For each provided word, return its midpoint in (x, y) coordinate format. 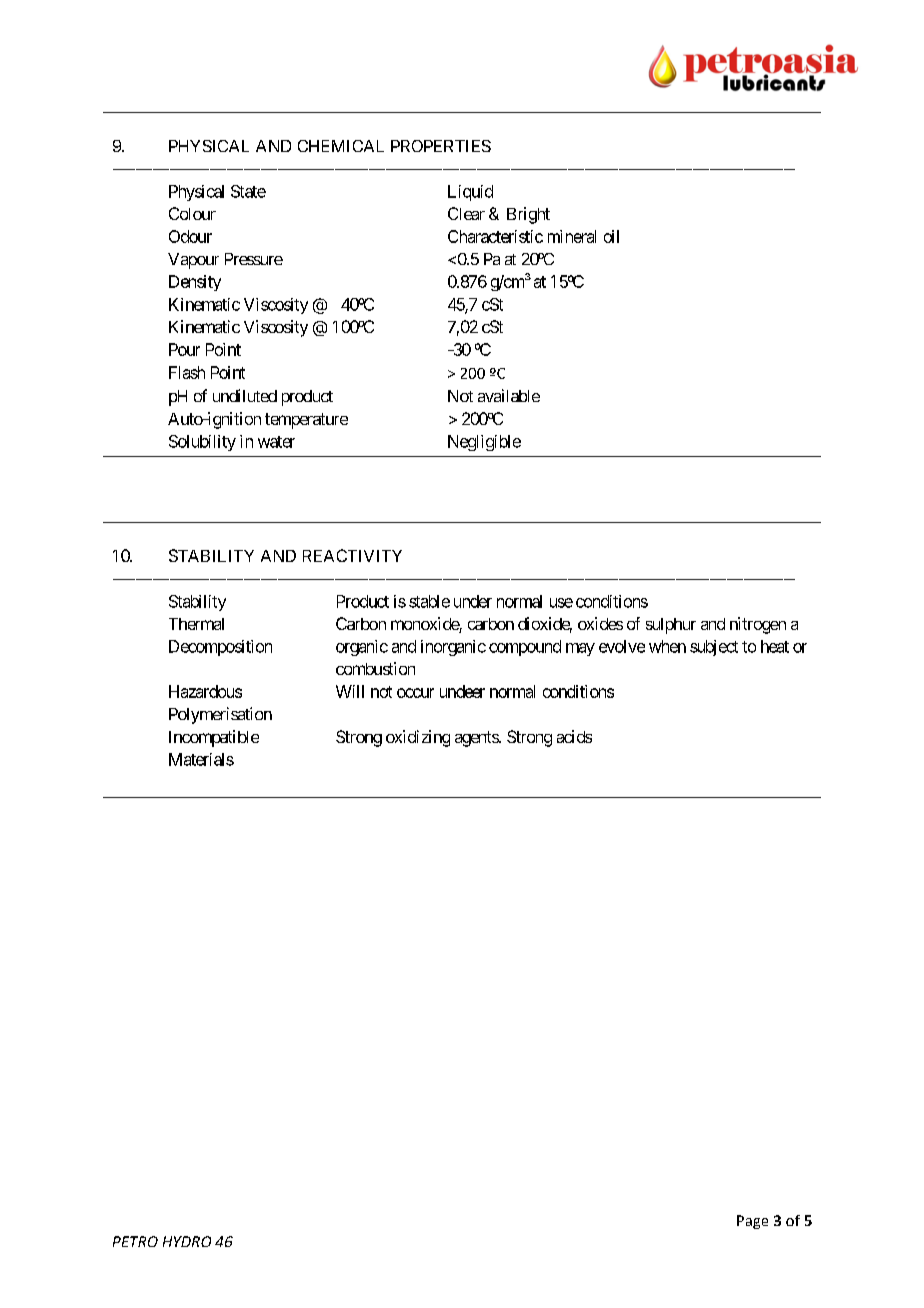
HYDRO (187, 1241)
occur (415, 693)
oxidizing (418, 738)
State (248, 191)
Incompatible (214, 738)
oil (611, 236)
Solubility (202, 443)
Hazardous (205, 691)
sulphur (671, 626)
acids (574, 736)
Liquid (470, 193)
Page (752, 1222)
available (509, 395)
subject (714, 648)
